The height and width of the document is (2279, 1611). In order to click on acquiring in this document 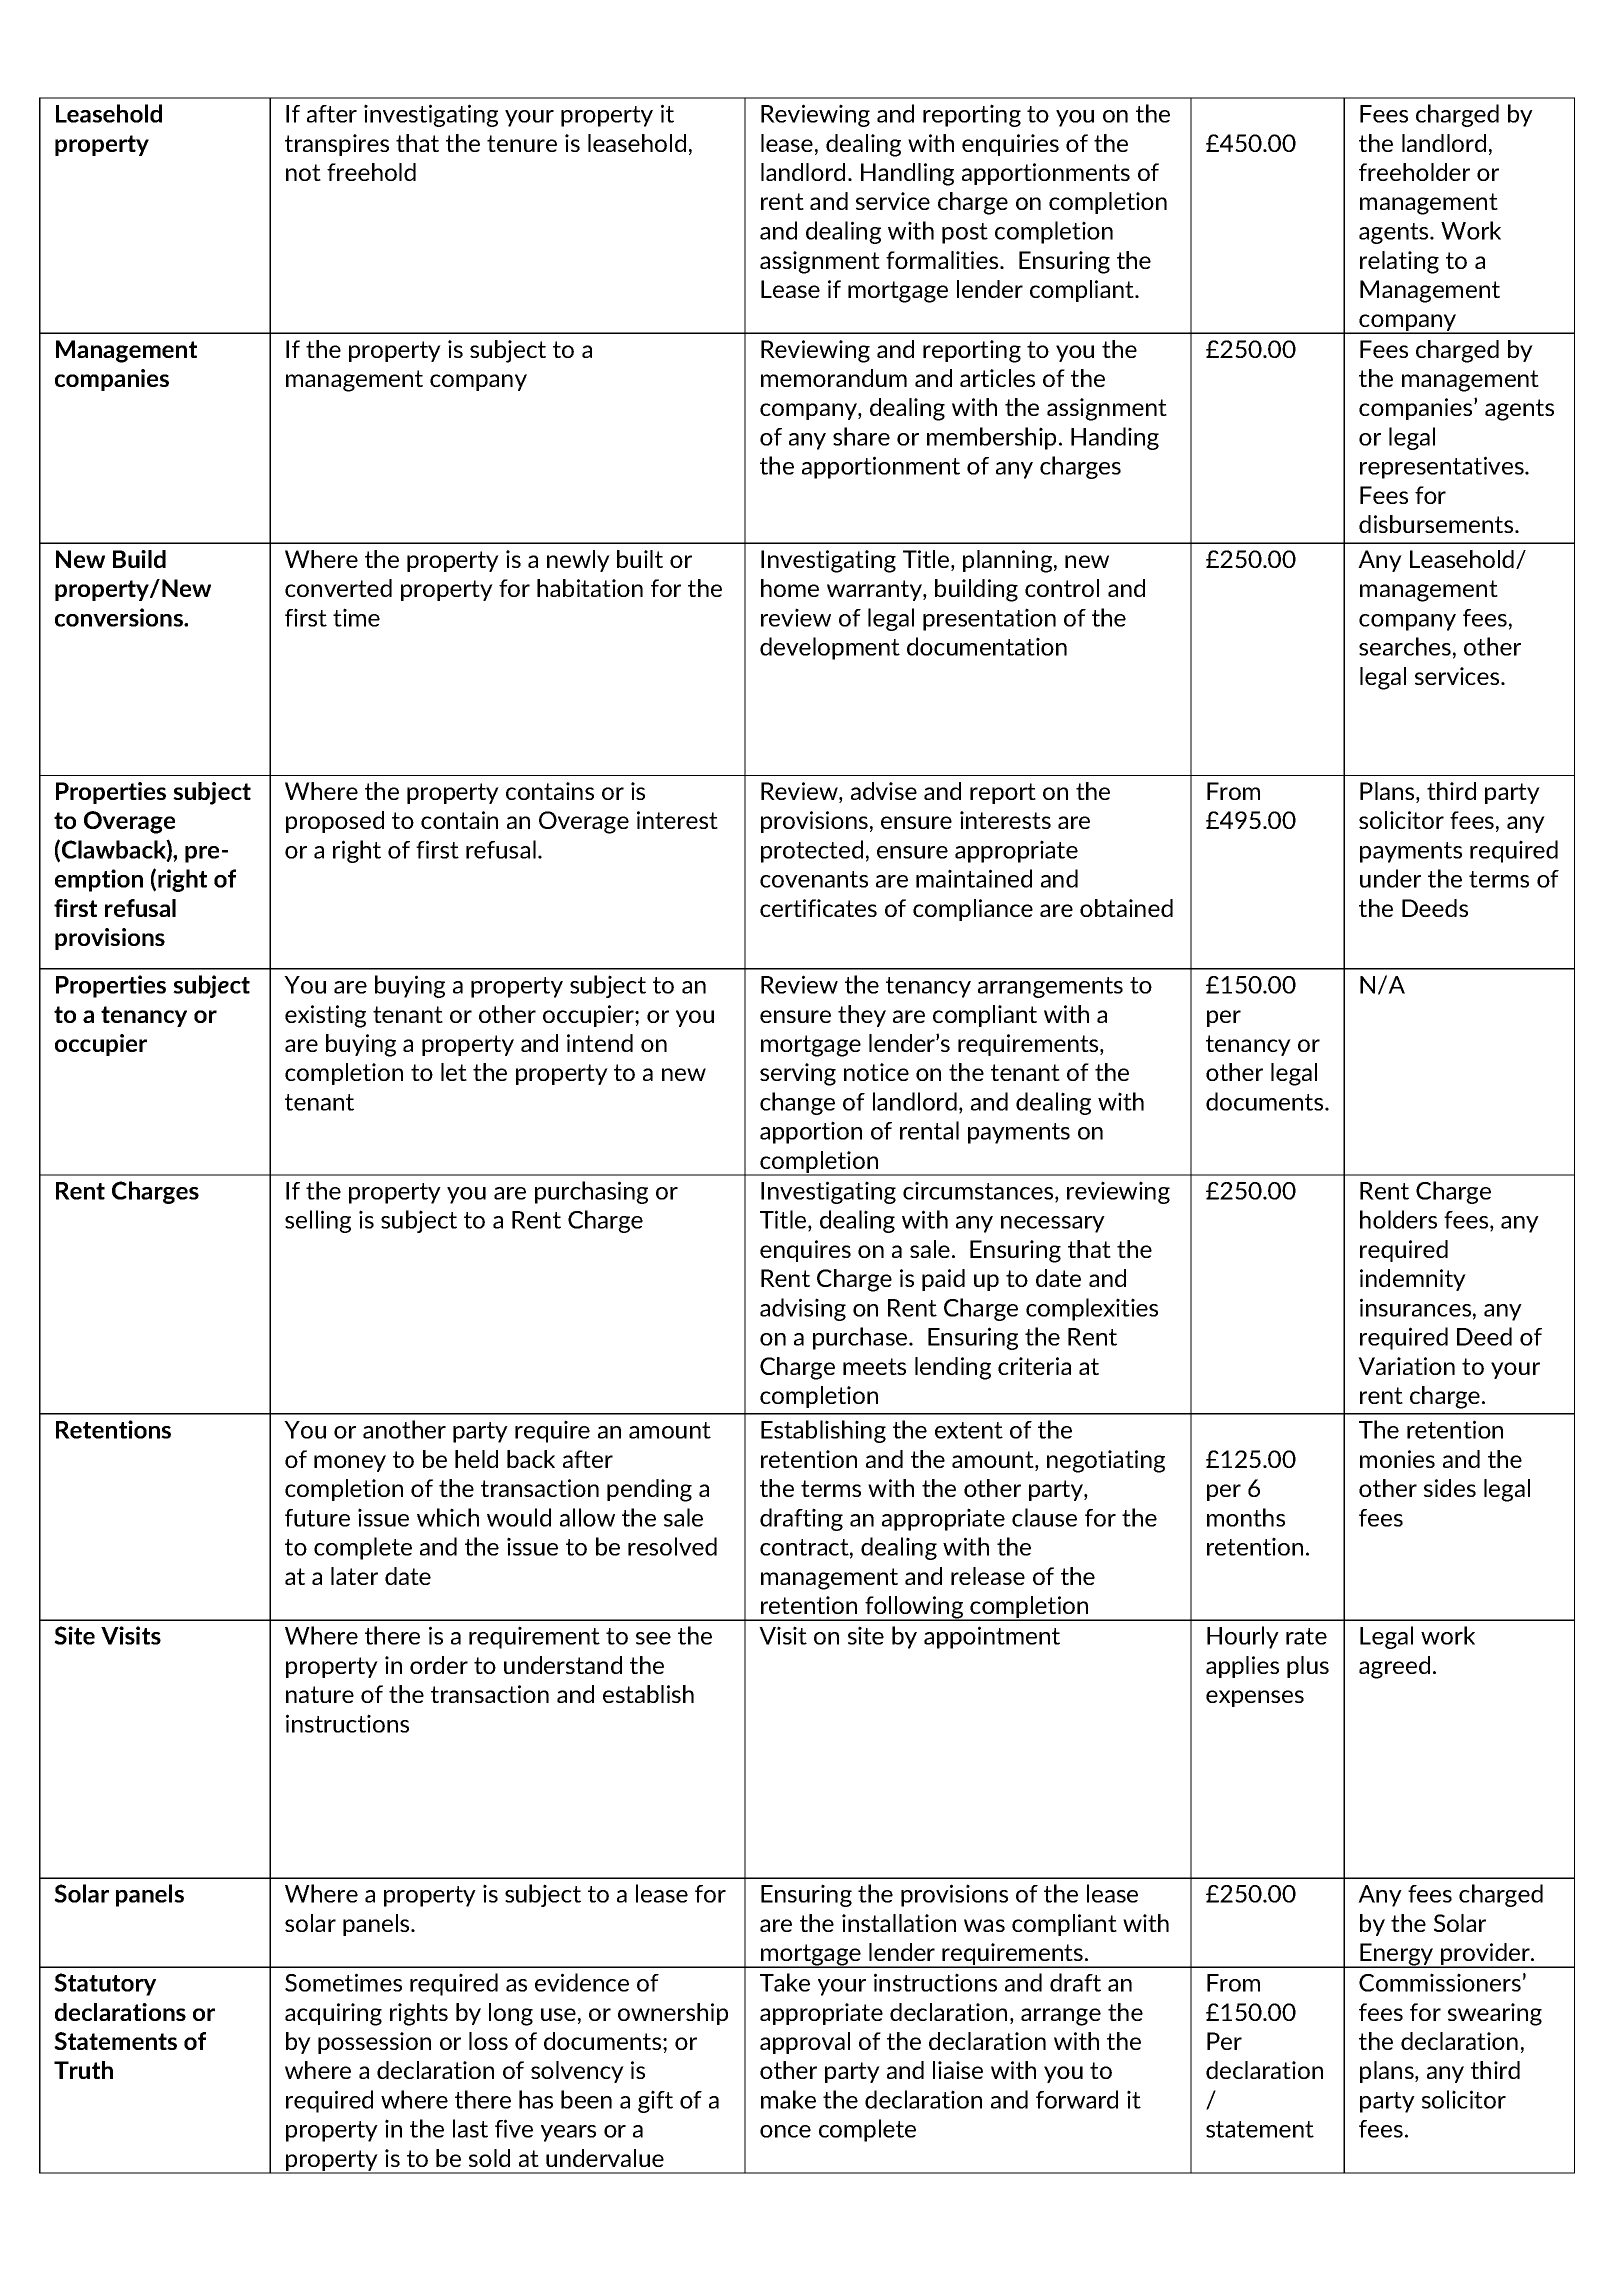, I will do `click(333, 2014)`.
